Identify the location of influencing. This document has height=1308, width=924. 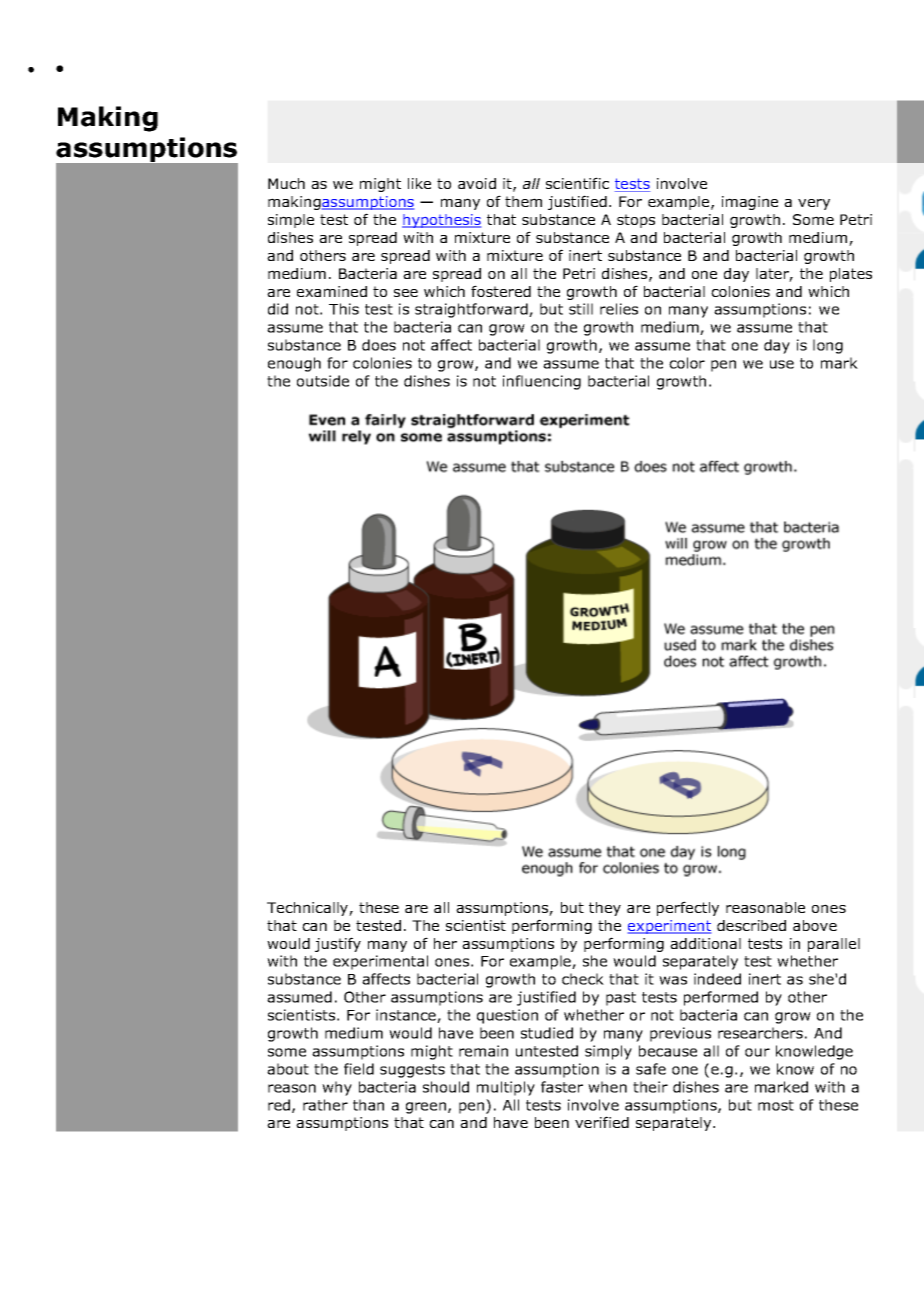
(542, 382).
